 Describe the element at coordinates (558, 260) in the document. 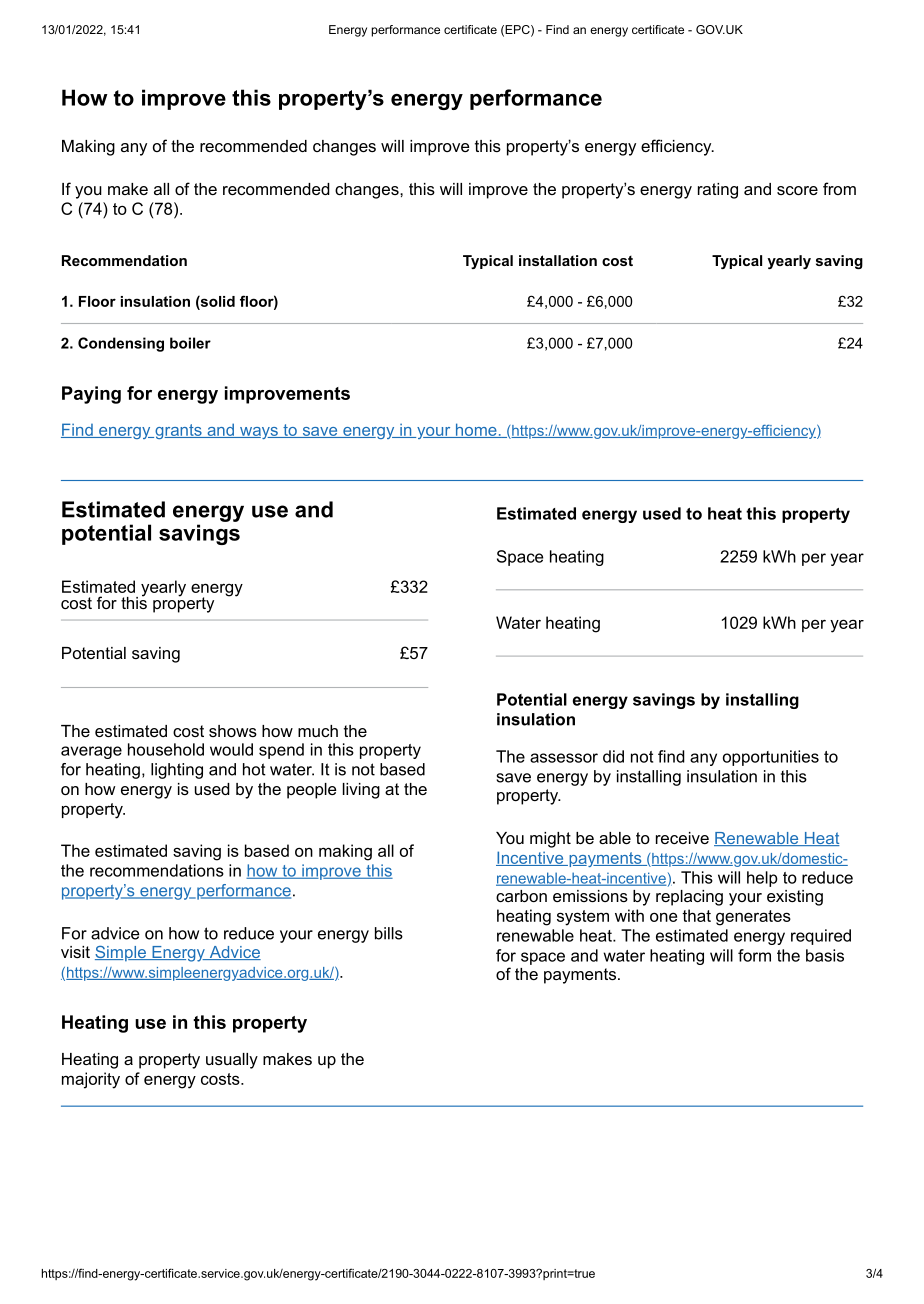

I see `installation` at that location.
